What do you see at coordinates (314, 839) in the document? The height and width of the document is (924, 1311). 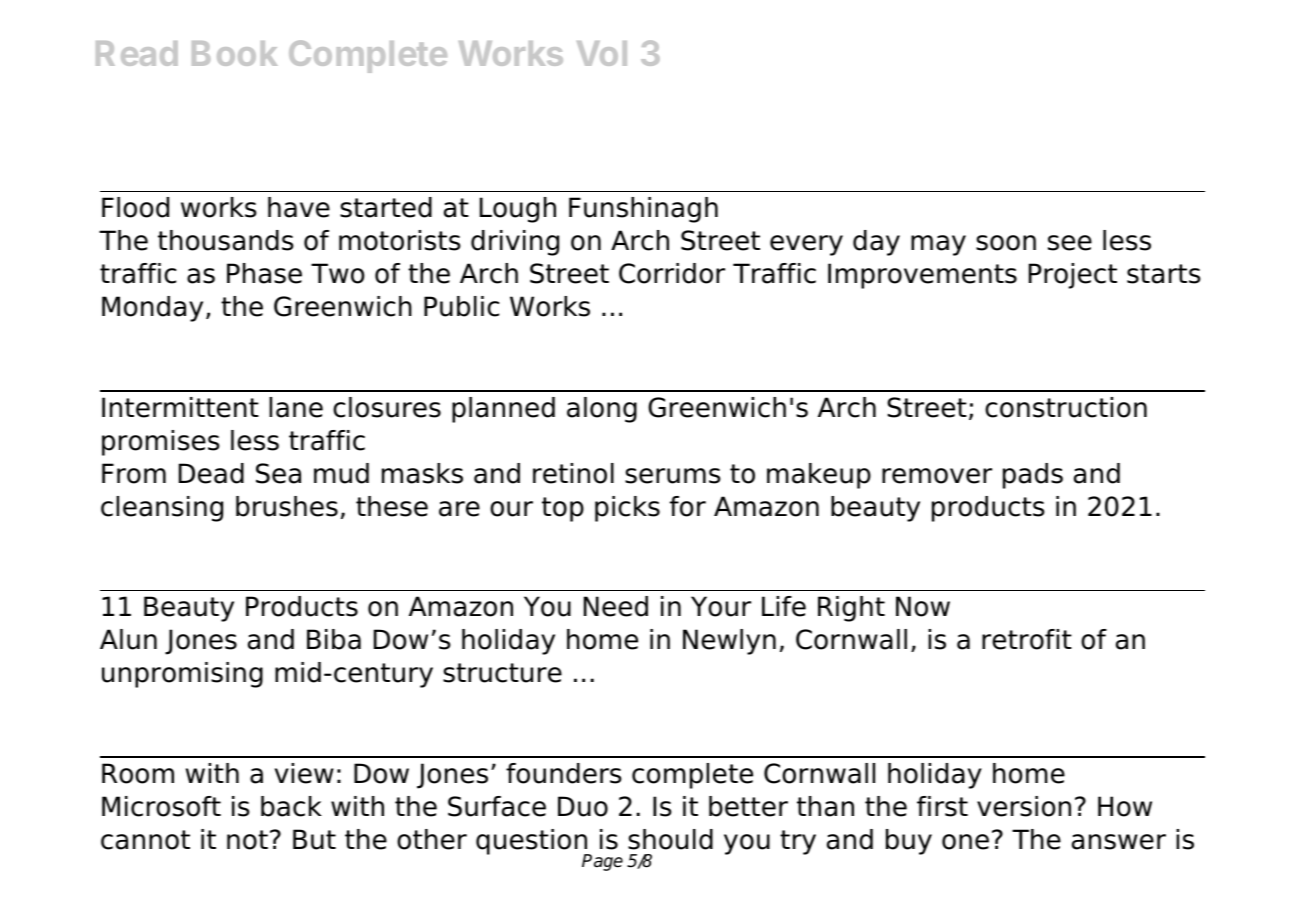 I see `But` at bounding box center [314, 839].
